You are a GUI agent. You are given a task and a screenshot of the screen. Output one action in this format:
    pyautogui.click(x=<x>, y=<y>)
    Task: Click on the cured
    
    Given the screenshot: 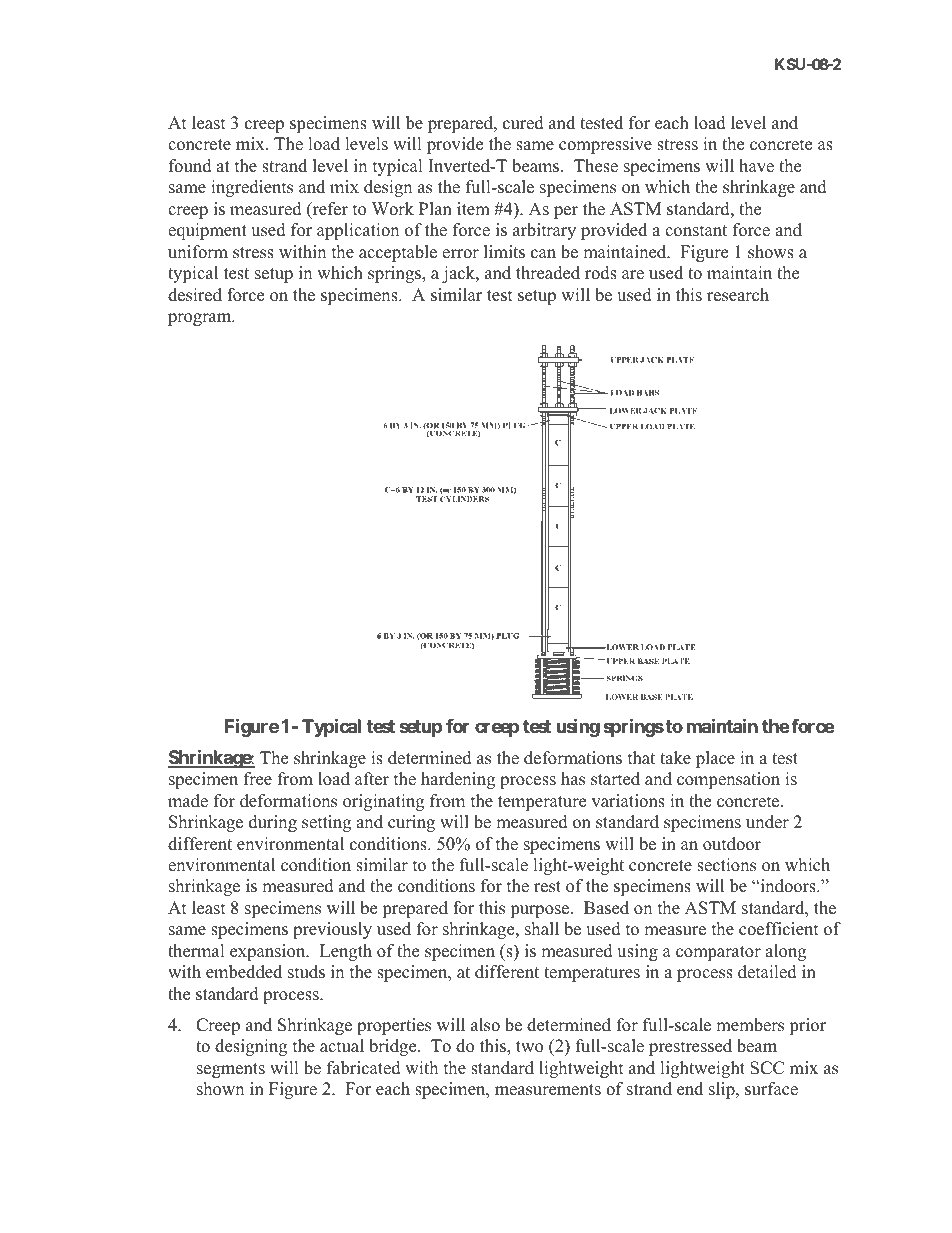 What is the action you would take?
    pyautogui.click(x=523, y=123)
